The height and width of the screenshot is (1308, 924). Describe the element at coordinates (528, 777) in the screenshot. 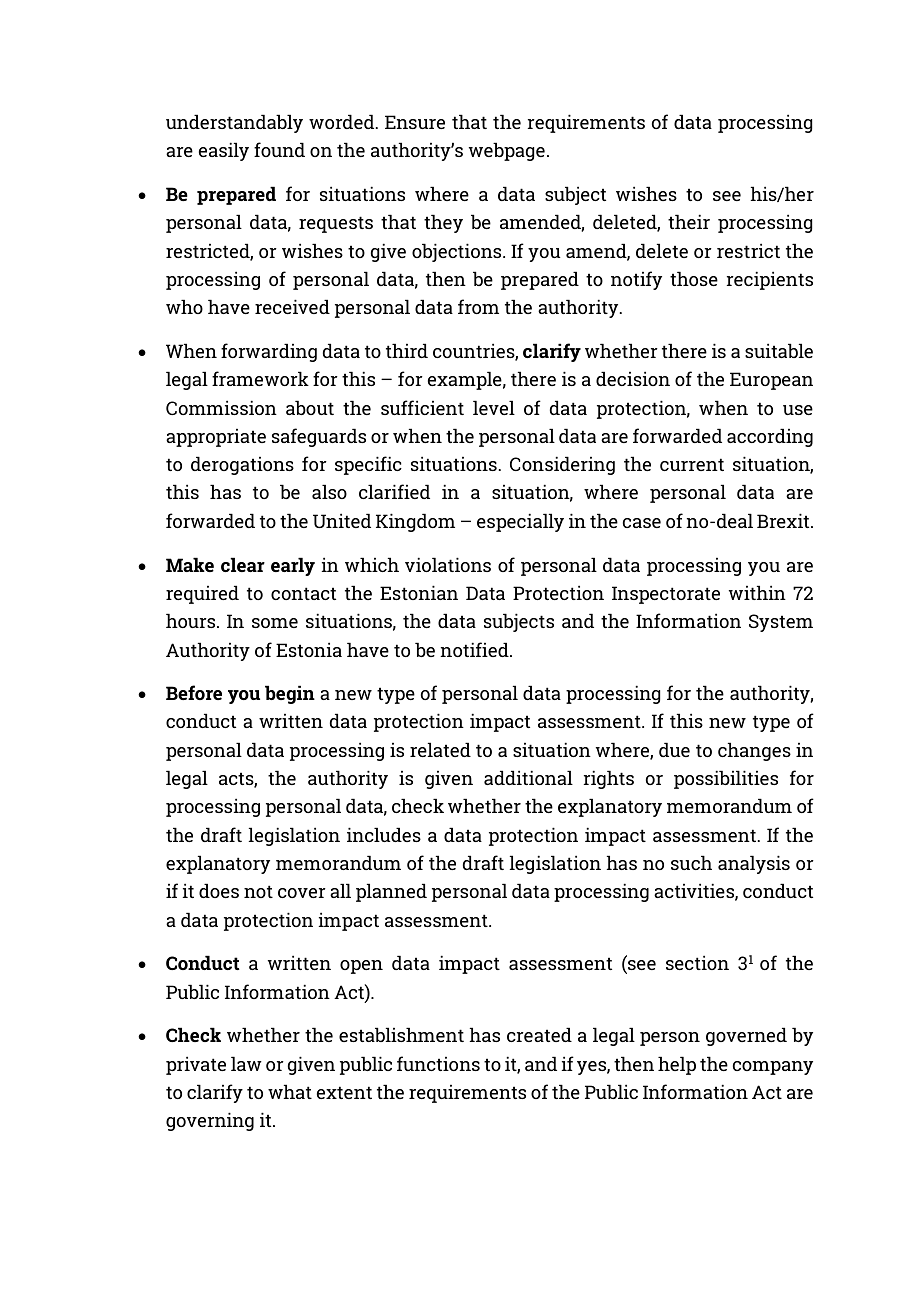

I see `additional` at that location.
